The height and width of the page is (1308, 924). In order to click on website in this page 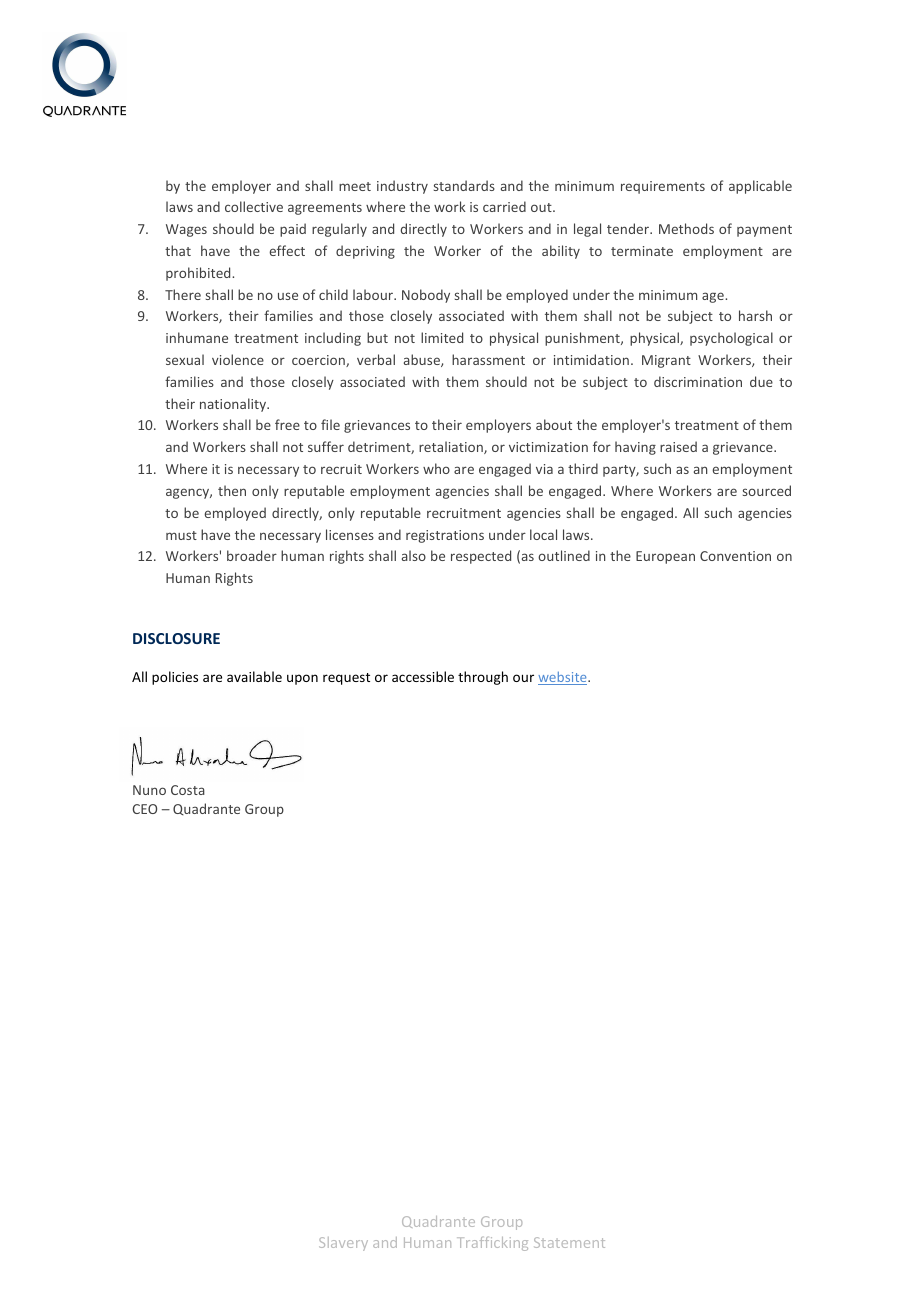, I will do `click(563, 678)`.
